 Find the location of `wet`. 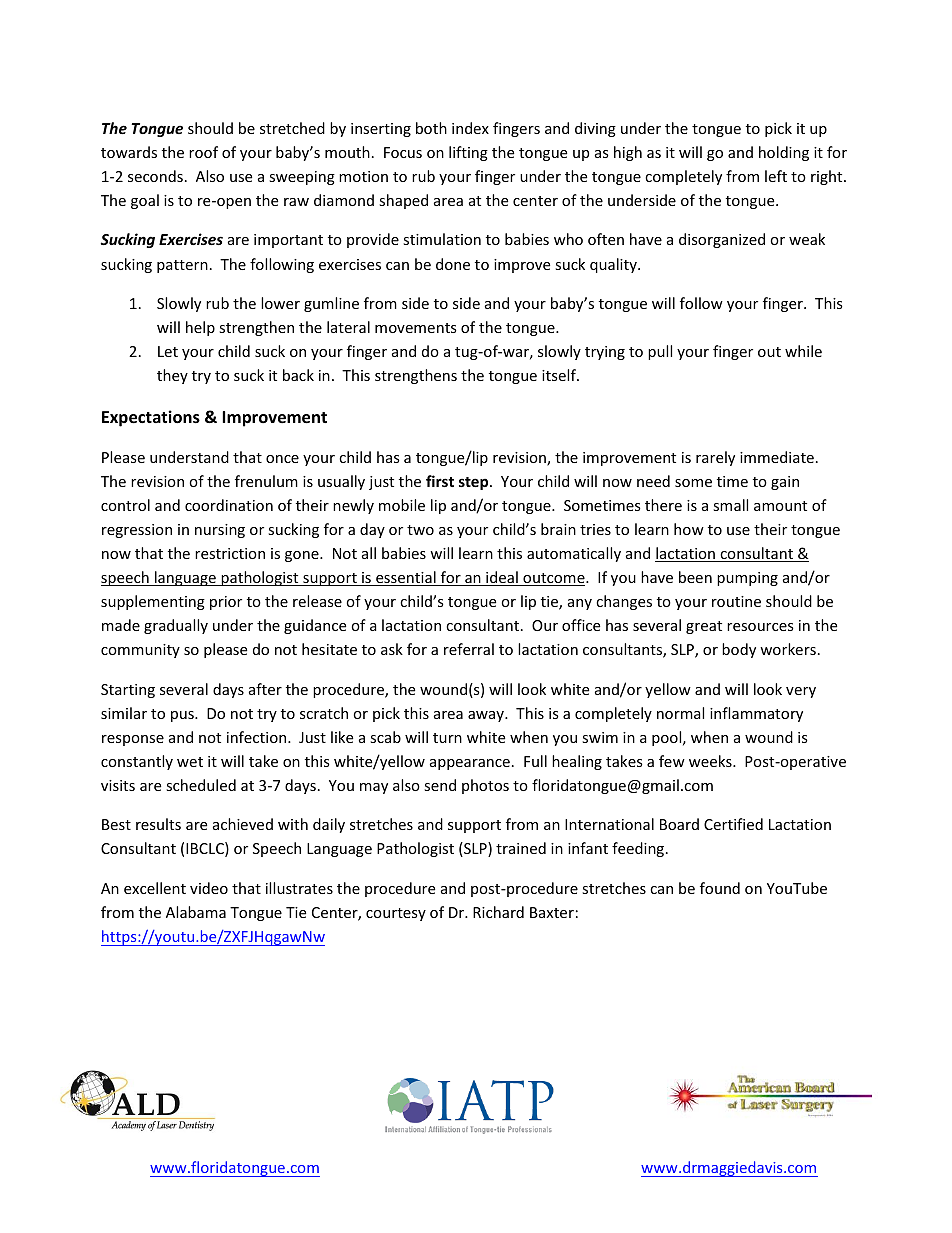

wet is located at coordinates (190, 762).
